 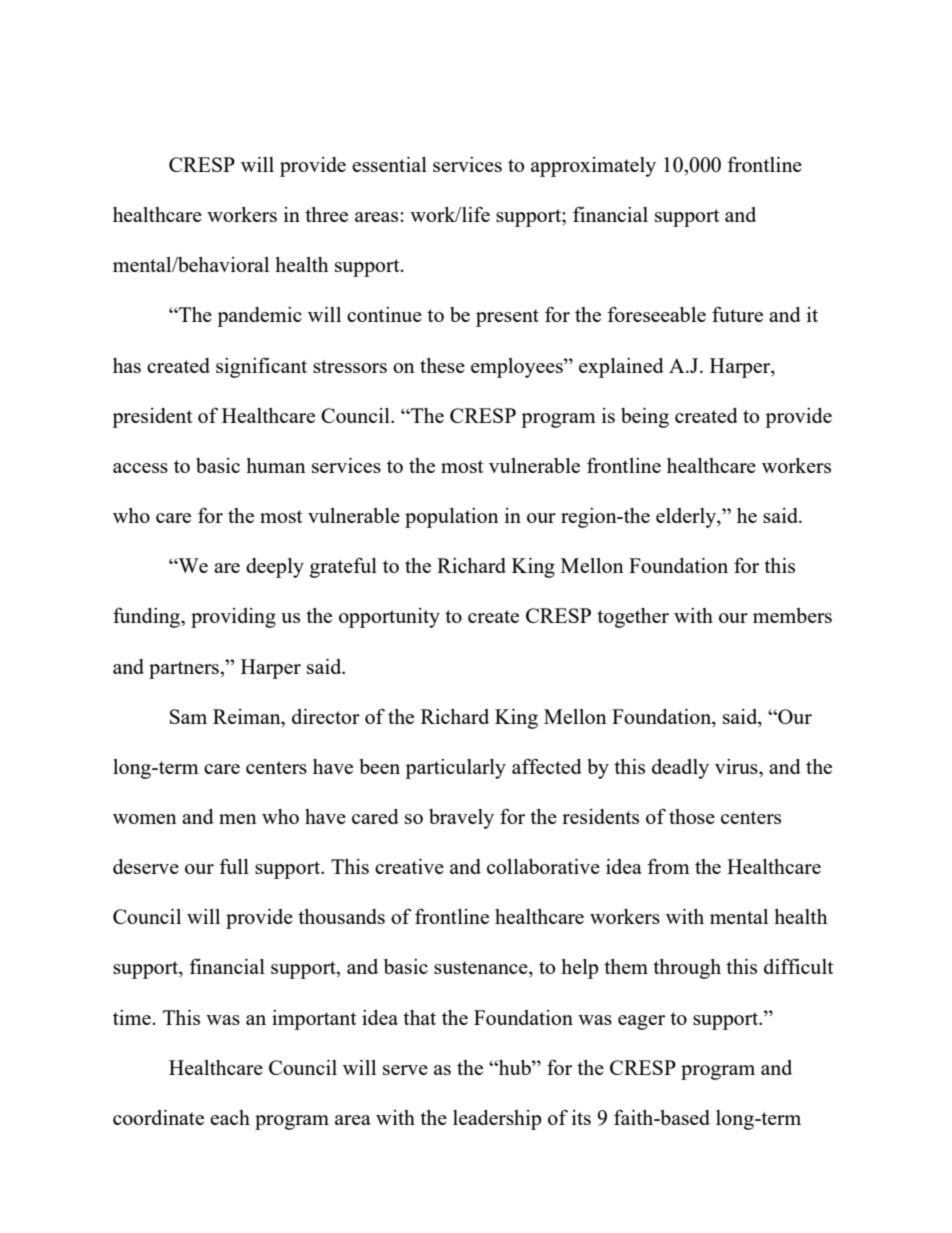 What do you see at coordinates (233, 618) in the screenshot?
I see `providing` at bounding box center [233, 618].
